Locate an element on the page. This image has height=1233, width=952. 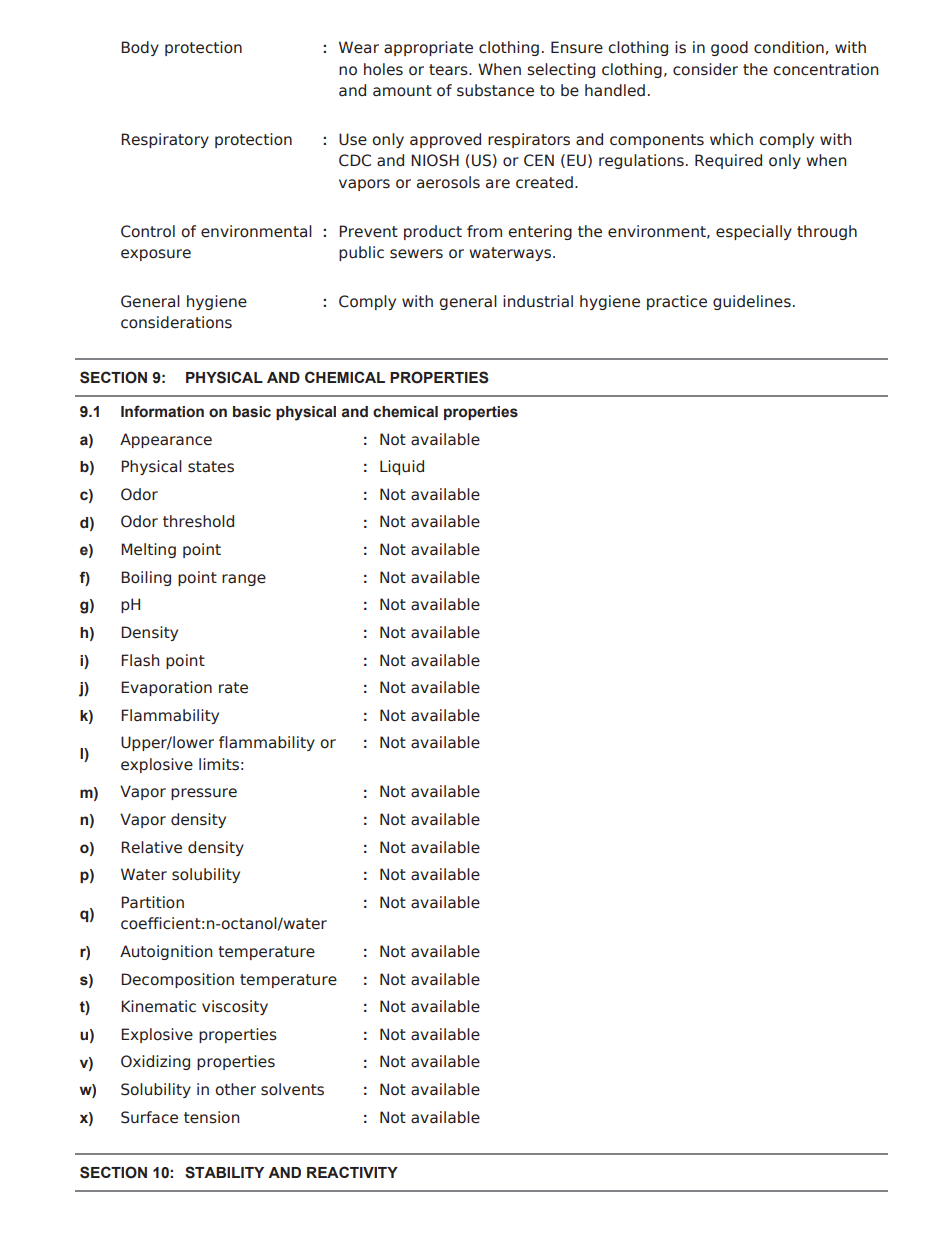
good is located at coordinates (729, 48).
